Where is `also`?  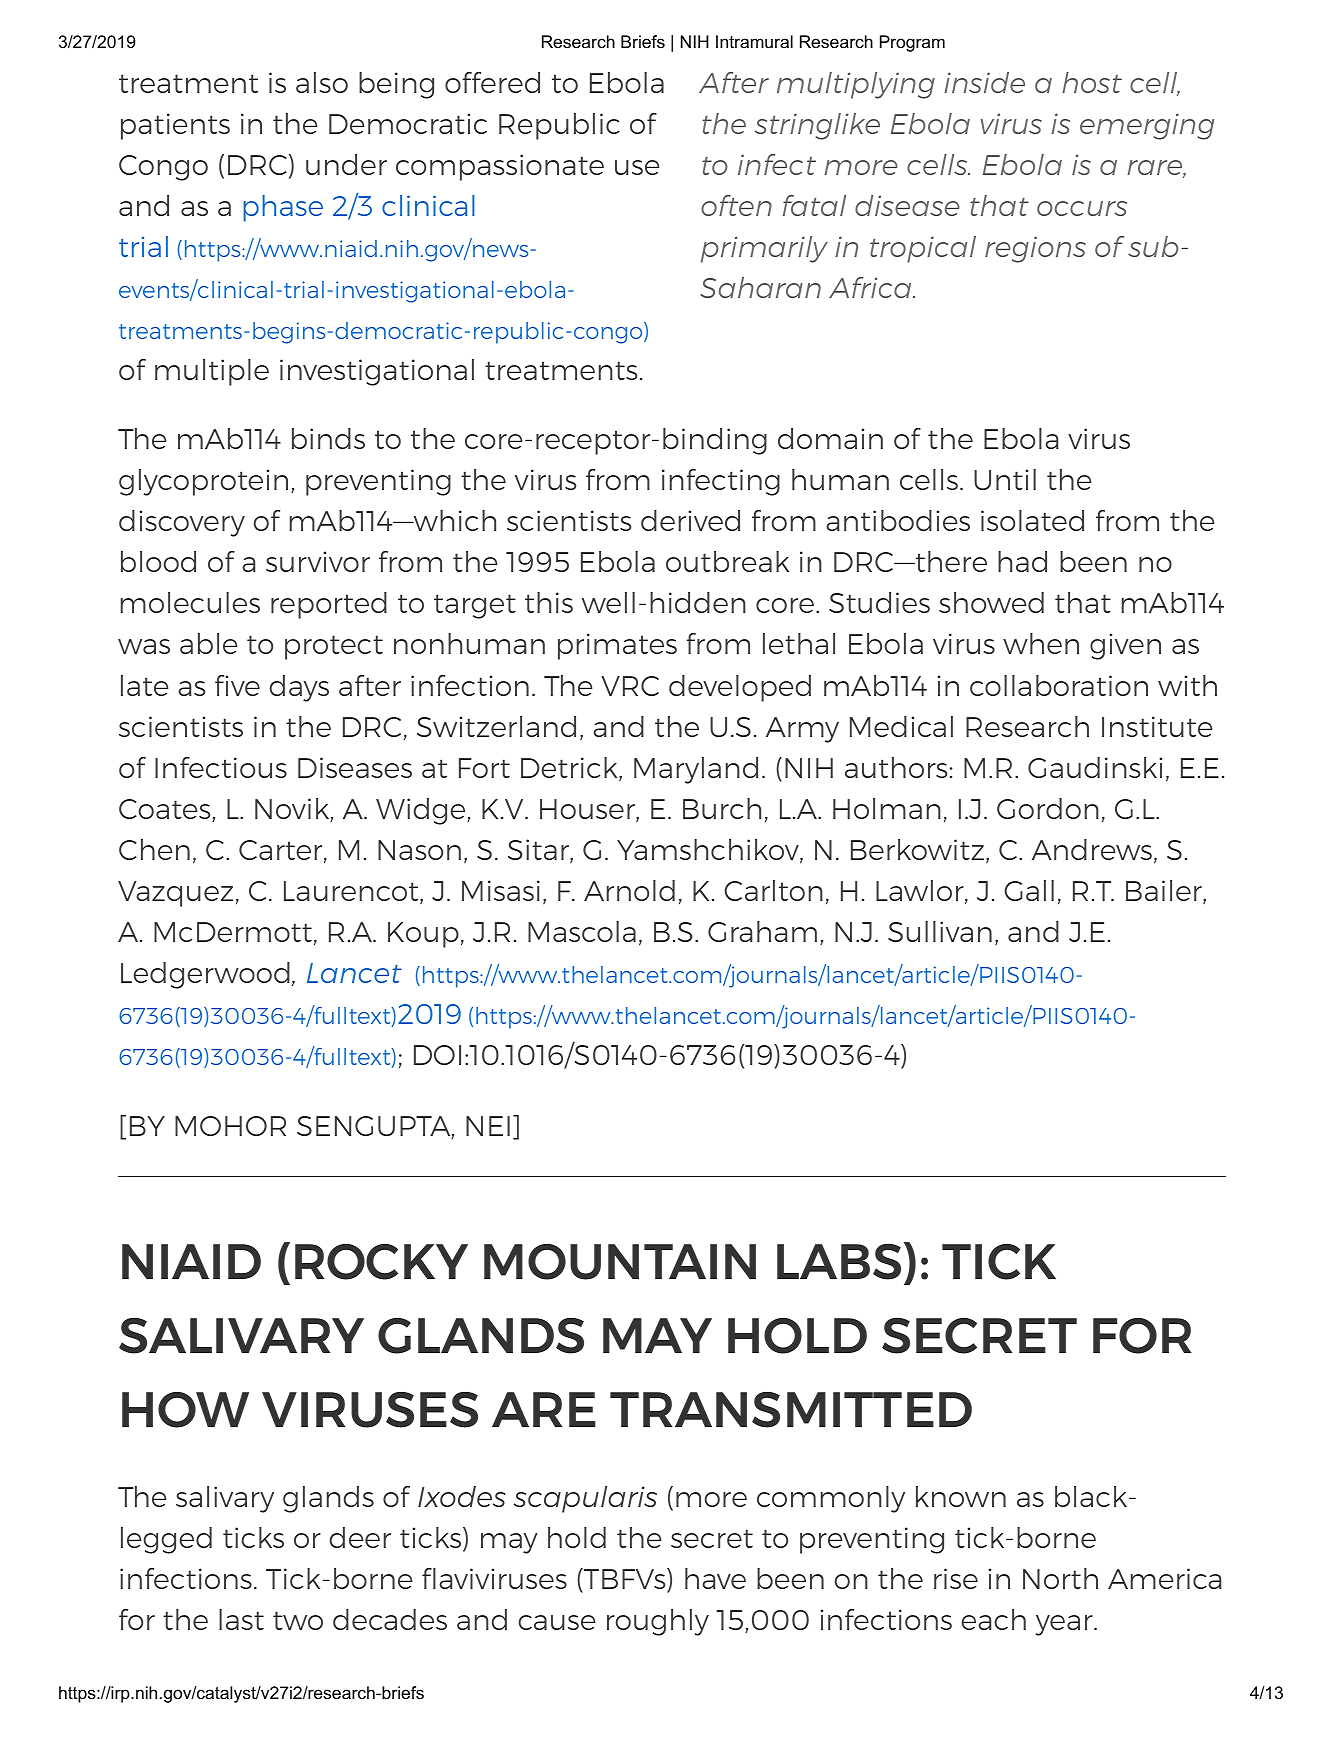
also is located at coordinates (322, 82).
